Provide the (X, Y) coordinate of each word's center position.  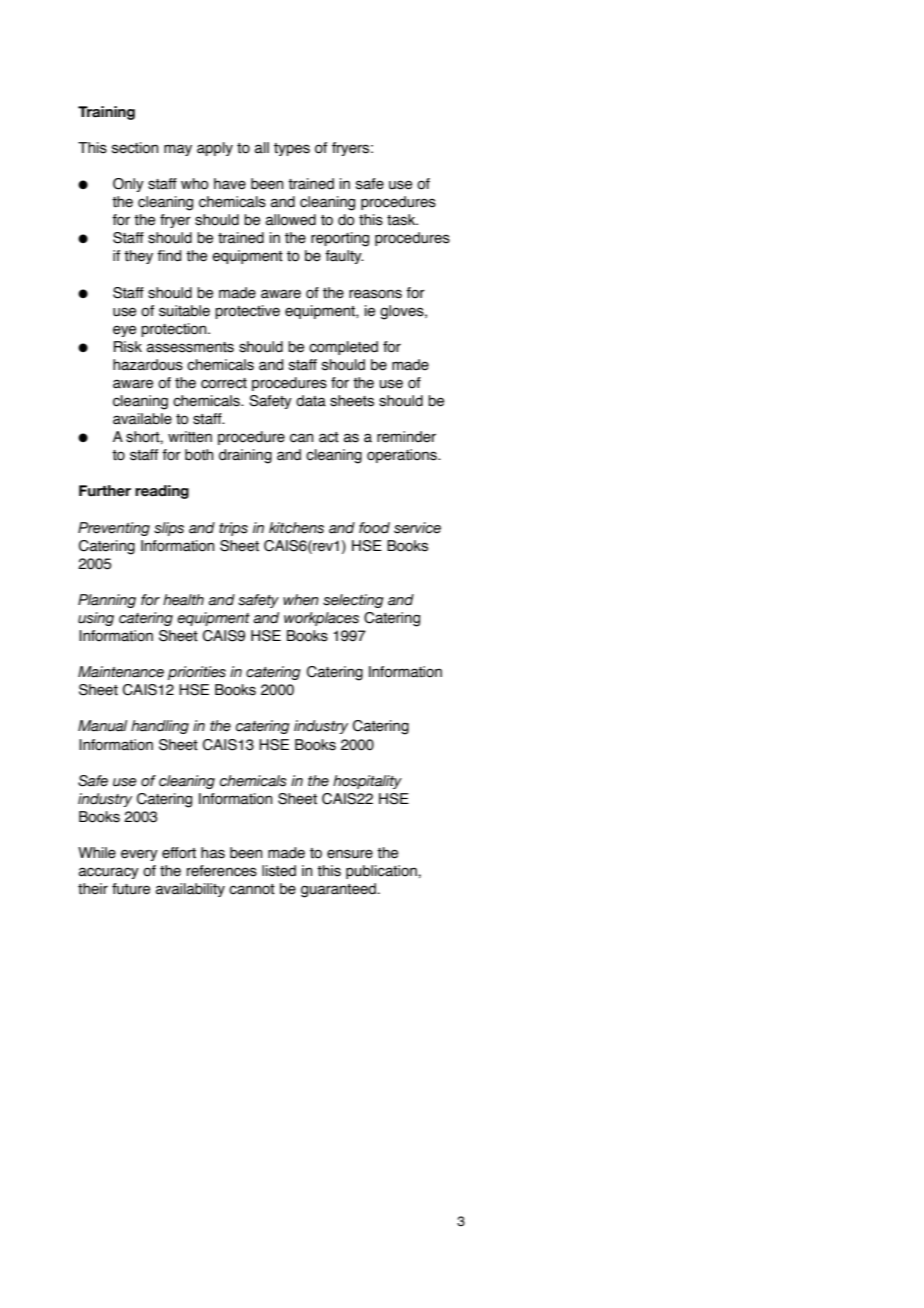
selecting (353, 601)
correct (224, 383)
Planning (107, 601)
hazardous (148, 365)
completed (343, 348)
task (402, 220)
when (301, 600)
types (292, 149)
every (139, 855)
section (135, 148)
